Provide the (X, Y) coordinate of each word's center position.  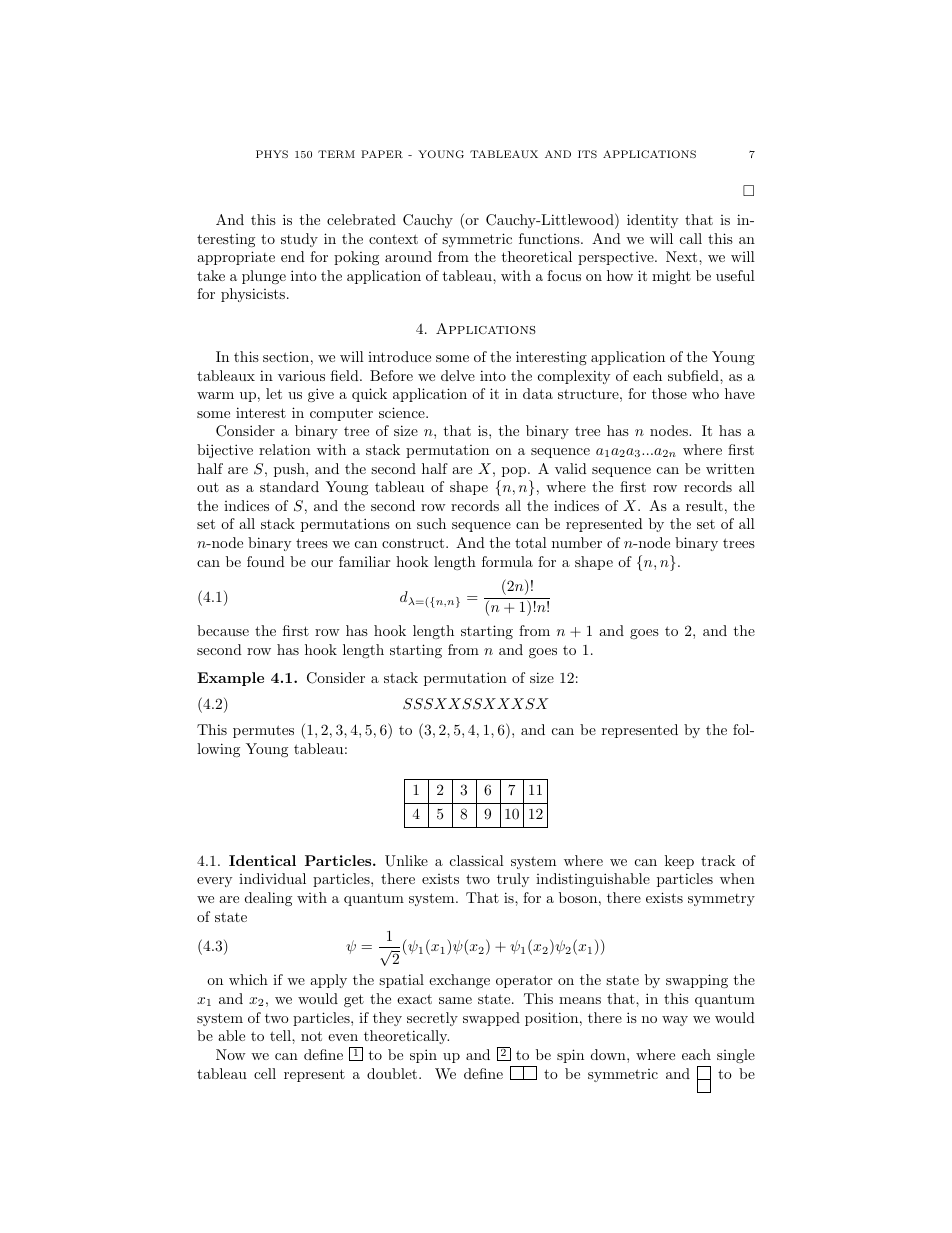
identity (652, 221)
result (704, 505)
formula (507, 561)
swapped (491, 1019)
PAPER (382, 154)
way (675, 1021)
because (223, 630)
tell (281, 1035)
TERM (336, 154)
